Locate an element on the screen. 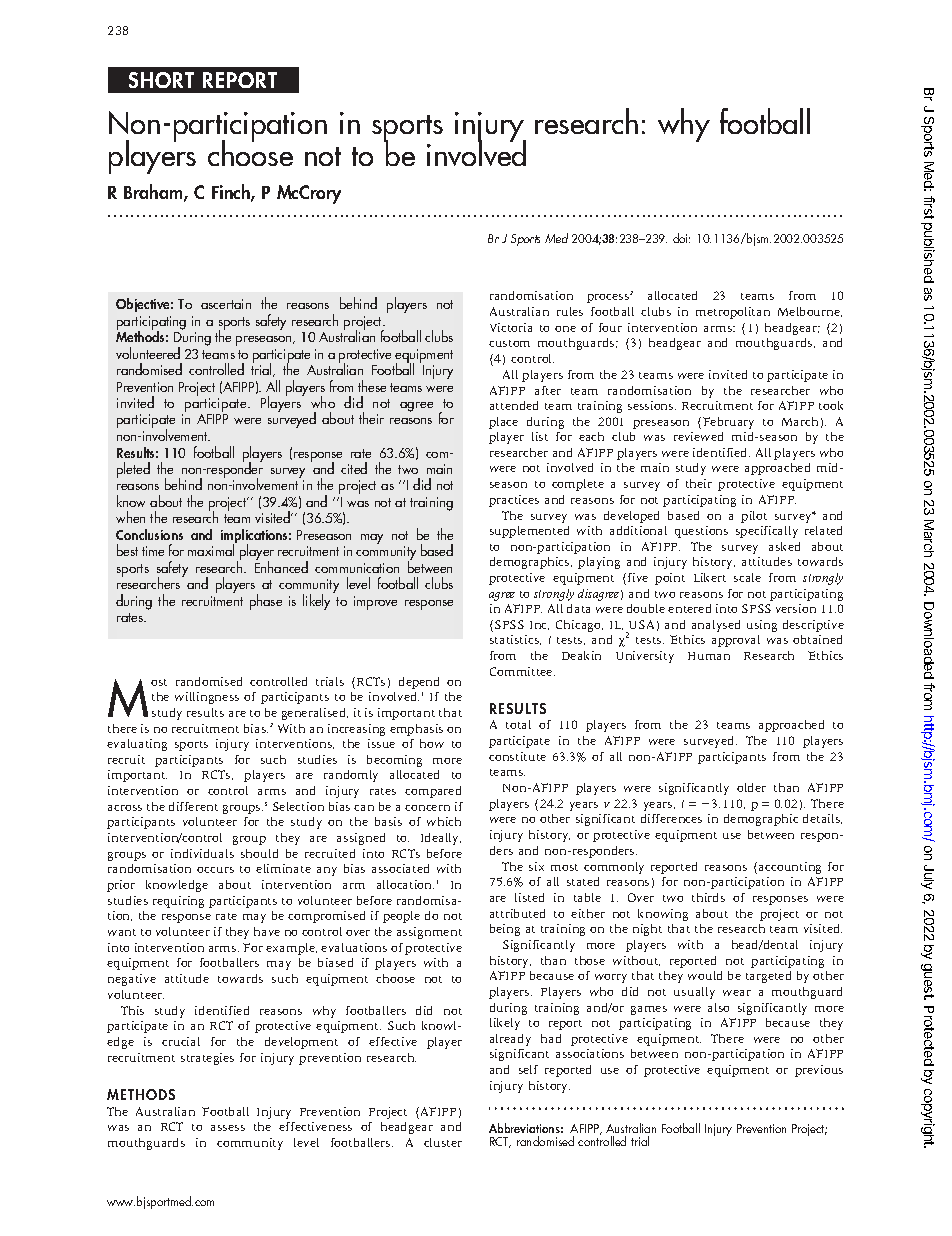  when is located at coordinates (130, 517).
